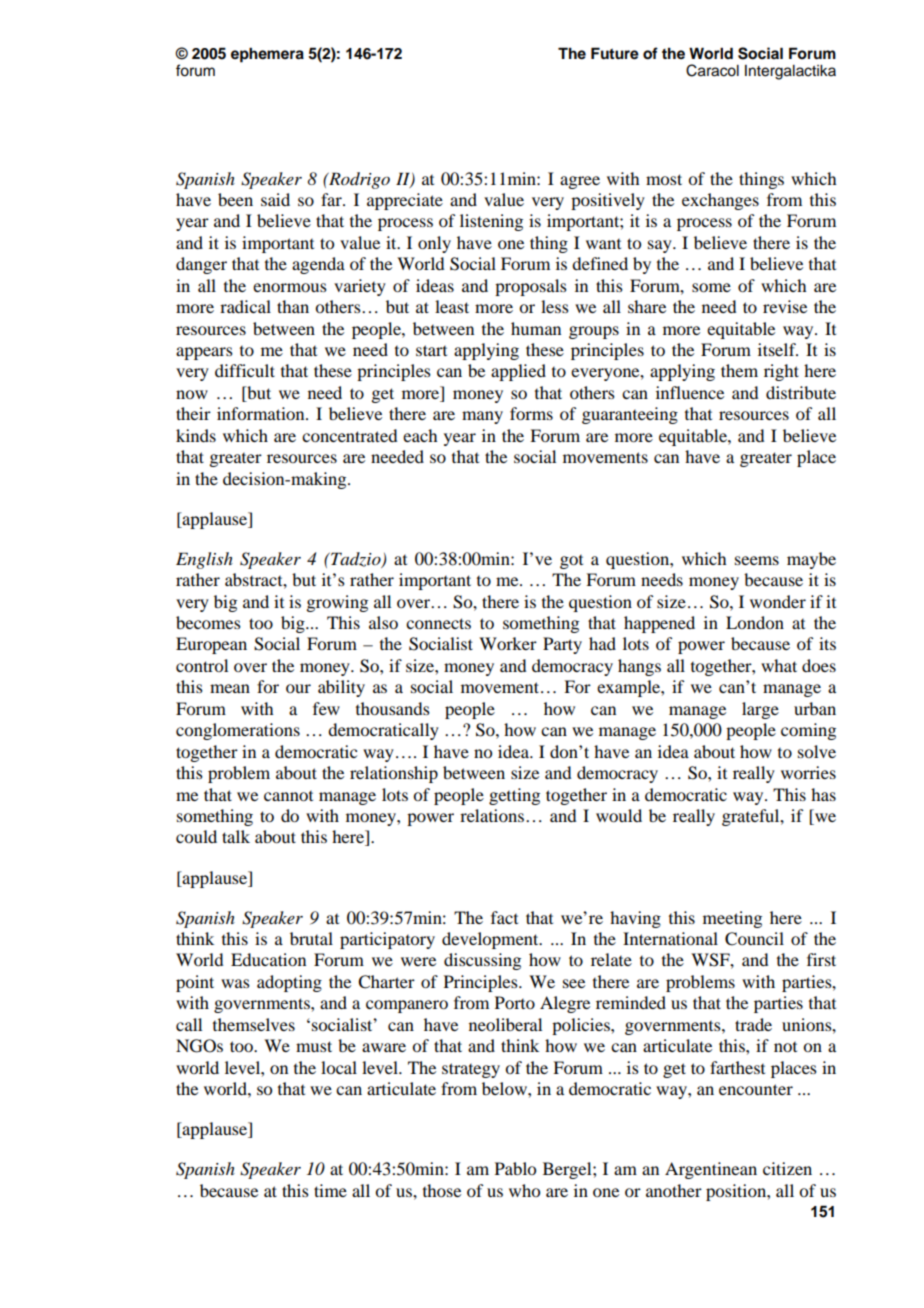 Image resolution: width=924 pixels, height=1308 pixels. I want to click on Caracol, so click(712, 70).
